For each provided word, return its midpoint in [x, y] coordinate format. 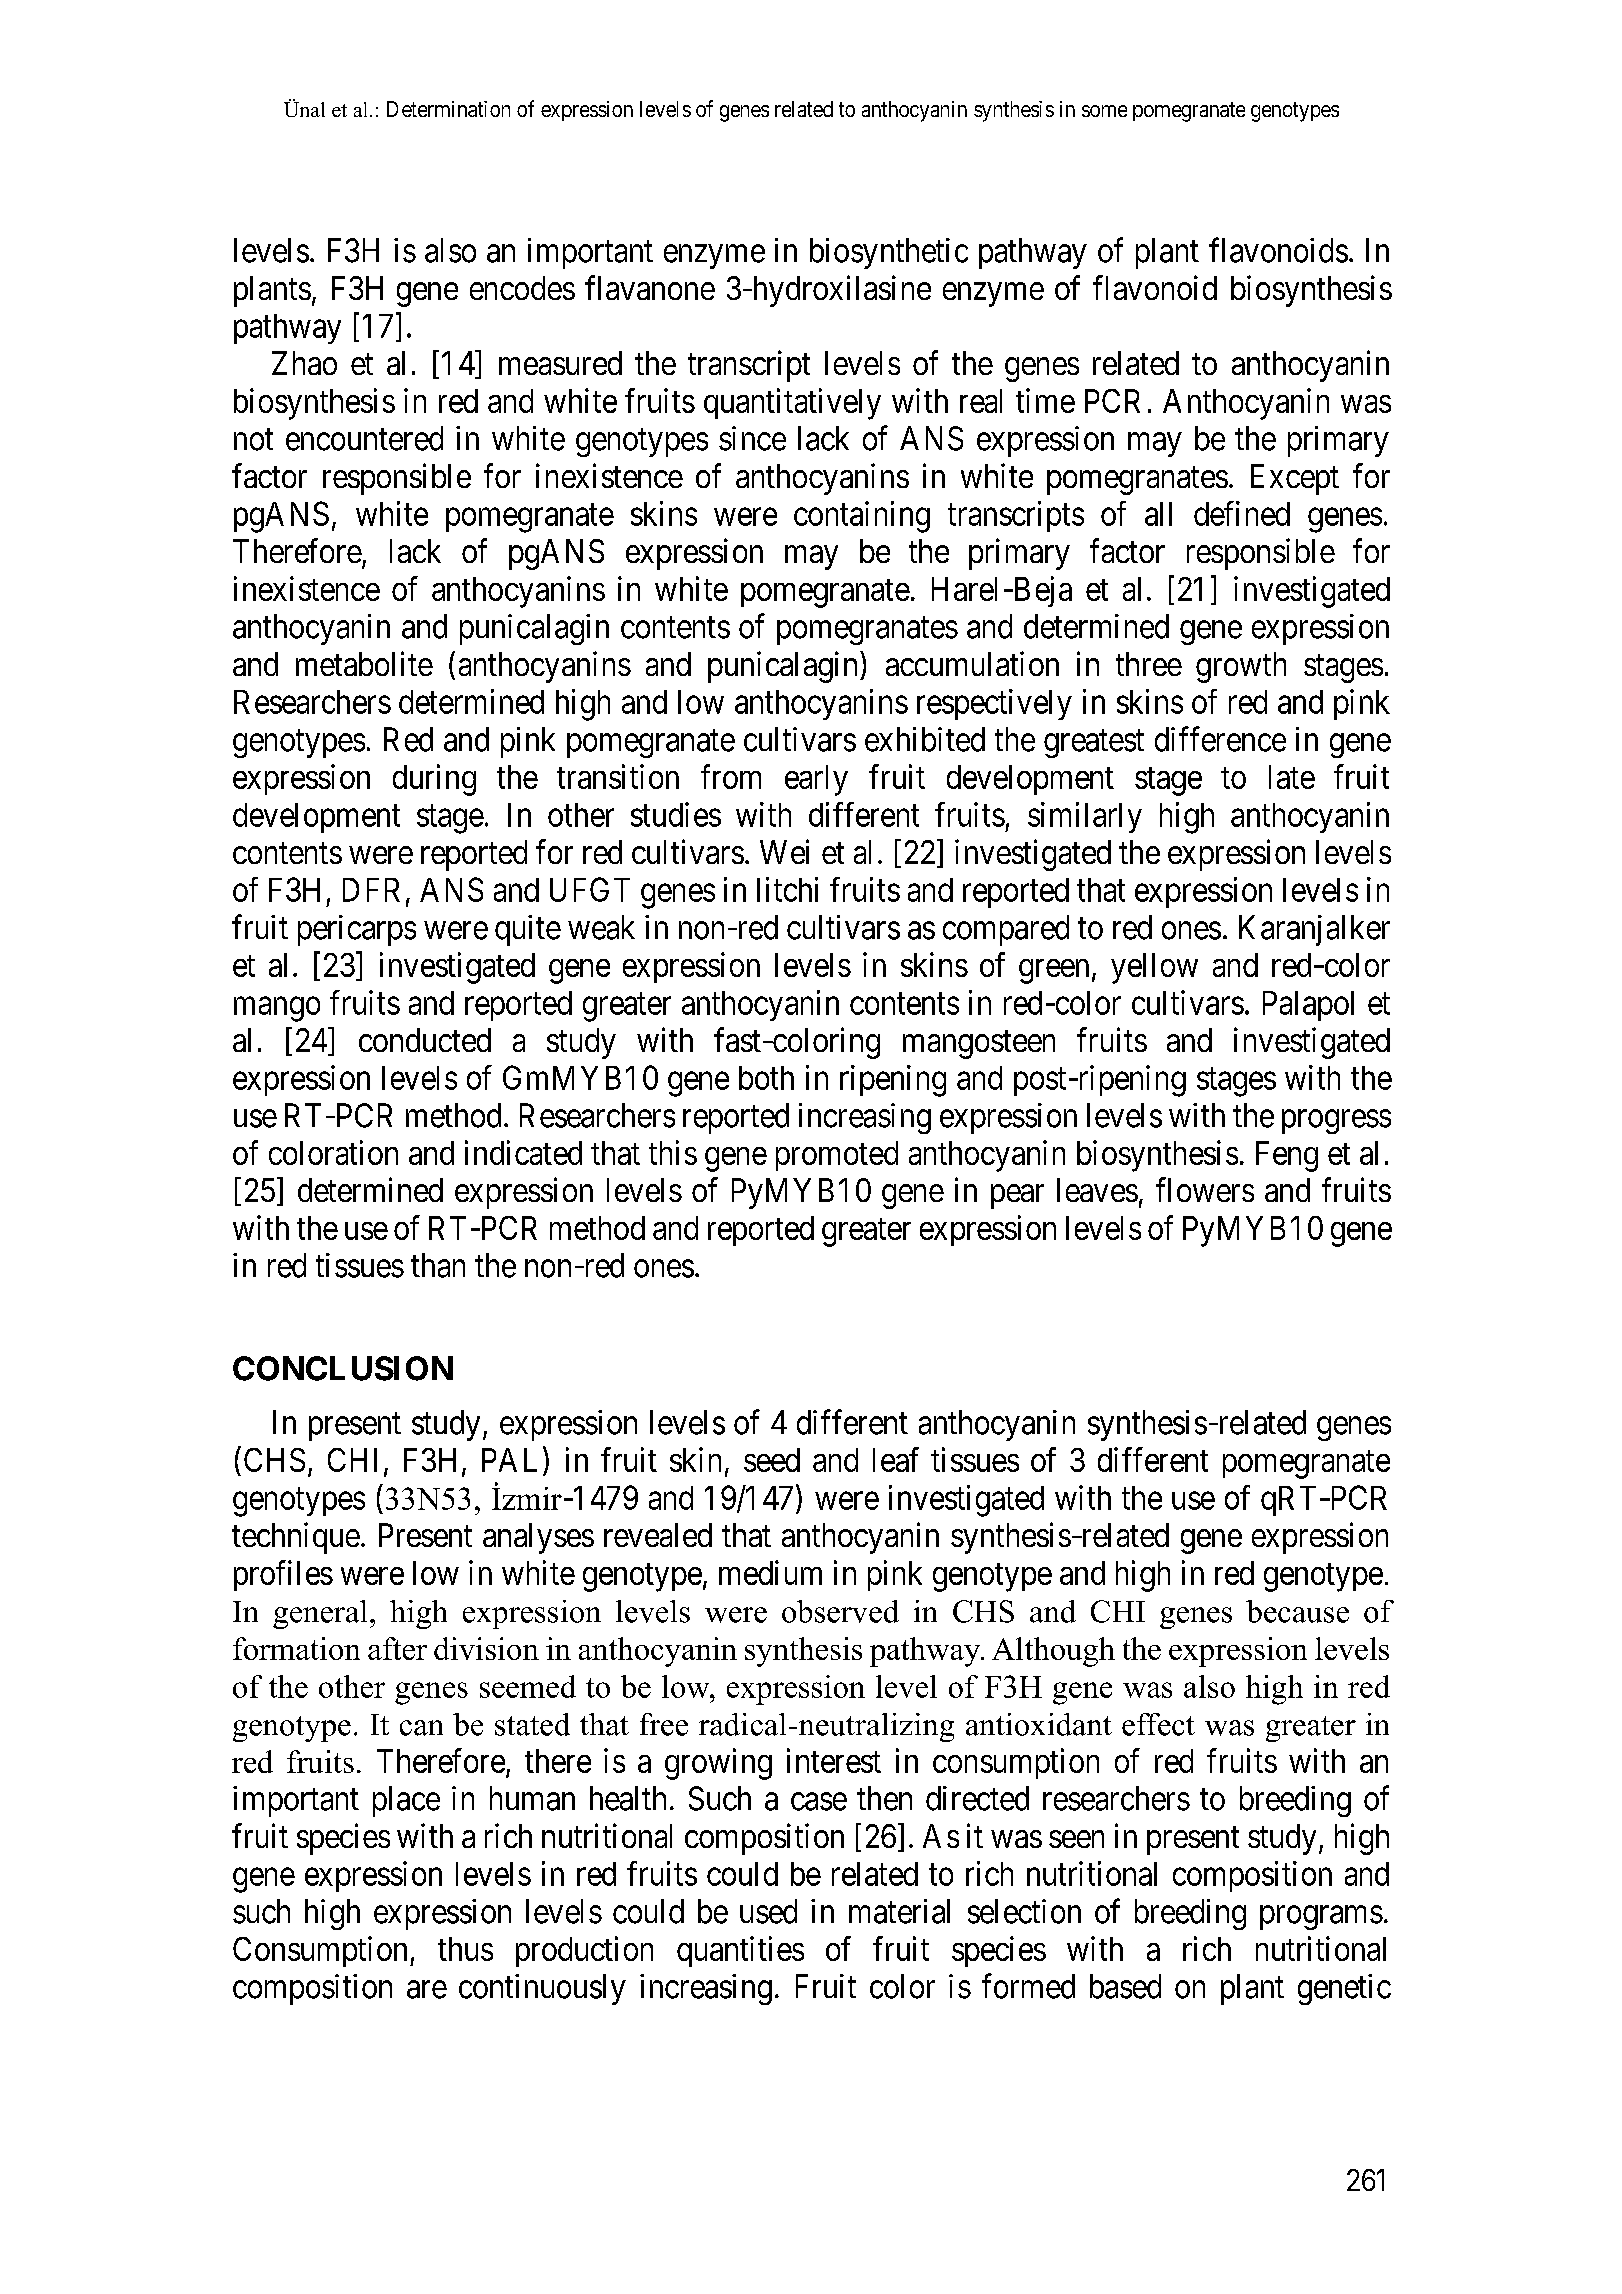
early [816, 780]
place [406, 1801]
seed [772, 1460]
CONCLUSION [343, 1368]
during [434, 780]
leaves [1097, 1190]
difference [1220, 739]
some [1104, 111]
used [768, 1911]
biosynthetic [889, 253]
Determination [448, 109]
